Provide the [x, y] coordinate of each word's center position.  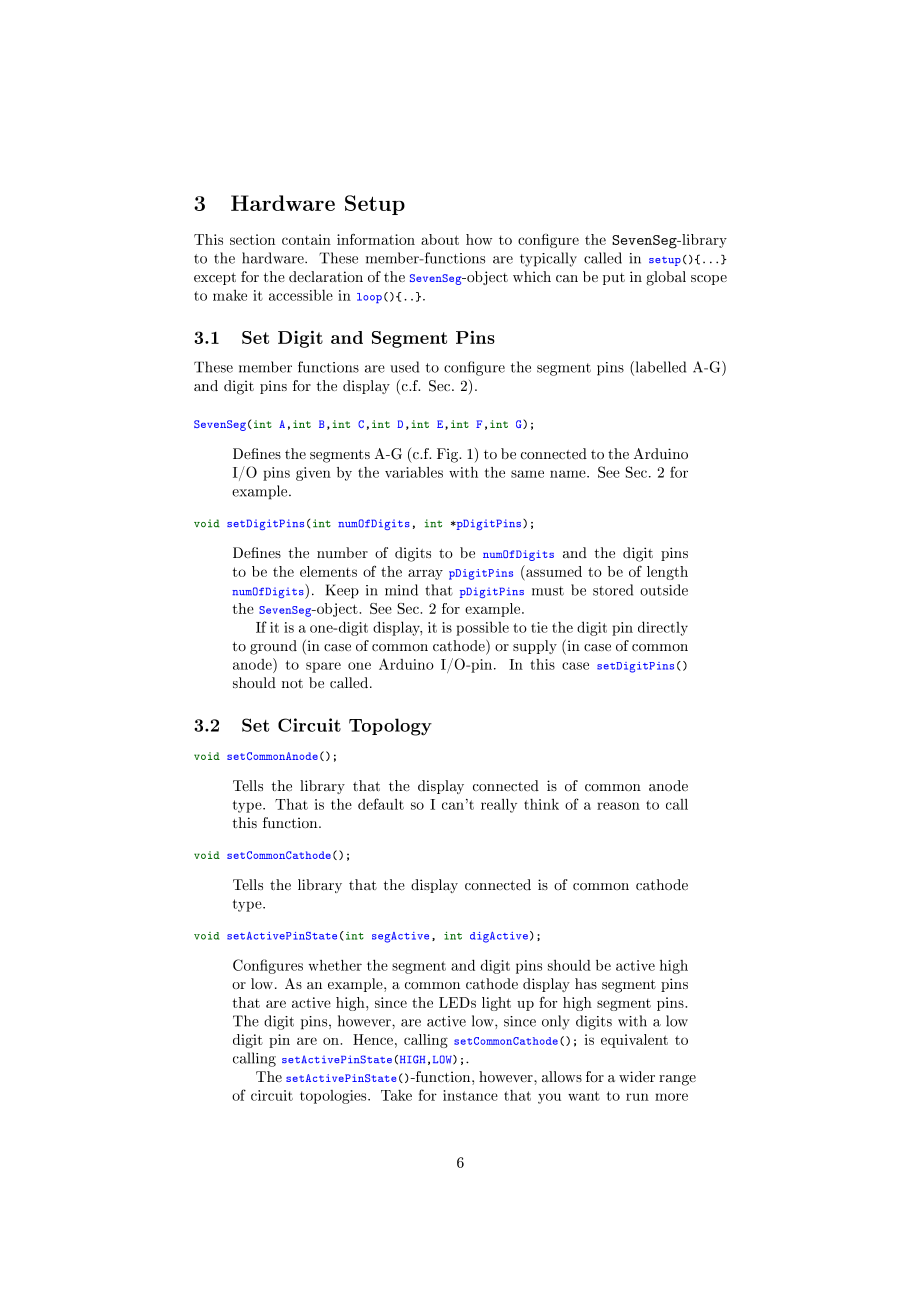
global [666, 278]
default [381, 804]
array [425, 574]
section [252, 239]
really [499, 806]
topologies [334, 1097]
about [440, 239]
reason [618, 806]
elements [328, 571]
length [667, 573]
